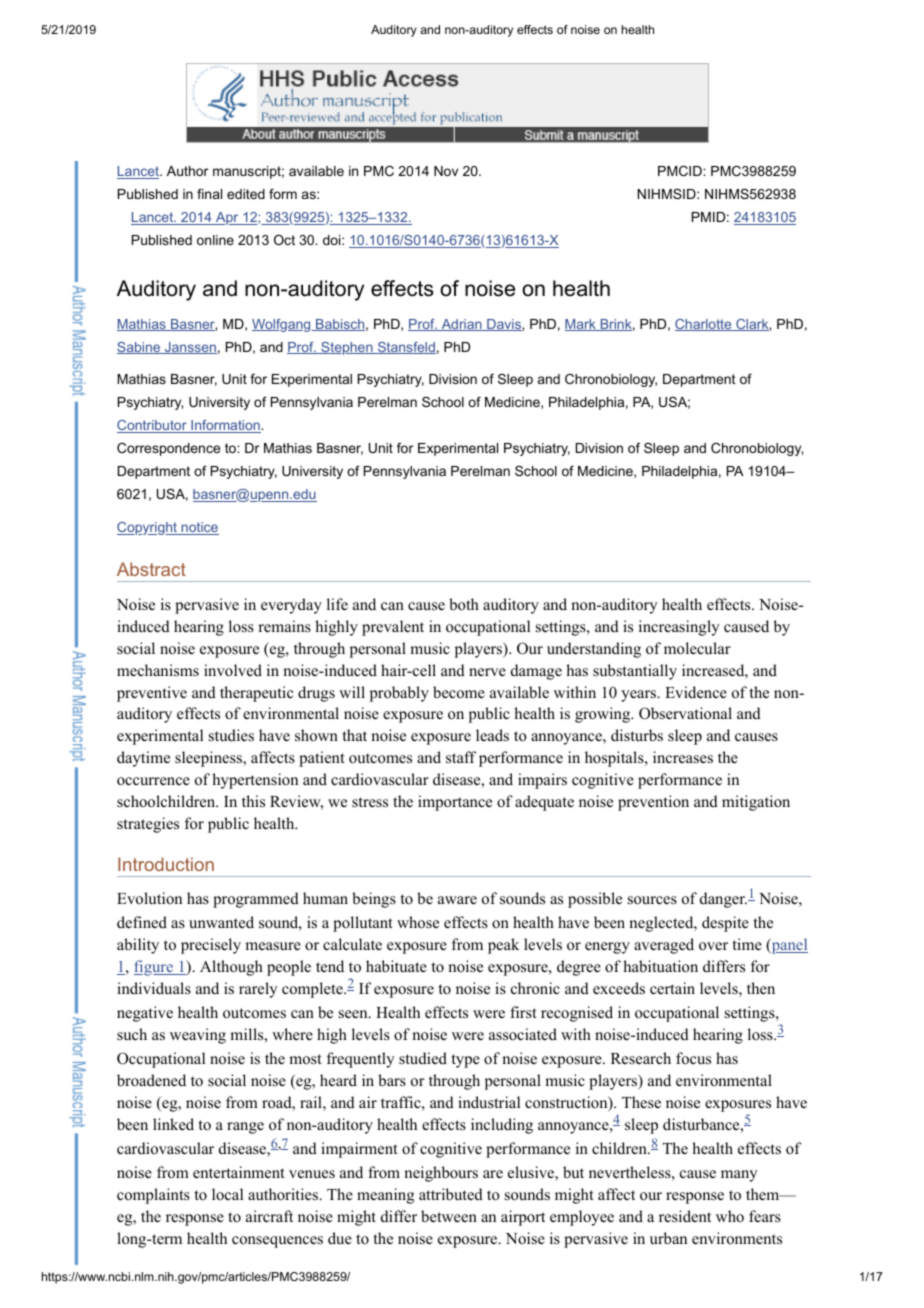 The height and width of the screenshot is (1308, 924). I want to click on Nov, so click(446, 171).
